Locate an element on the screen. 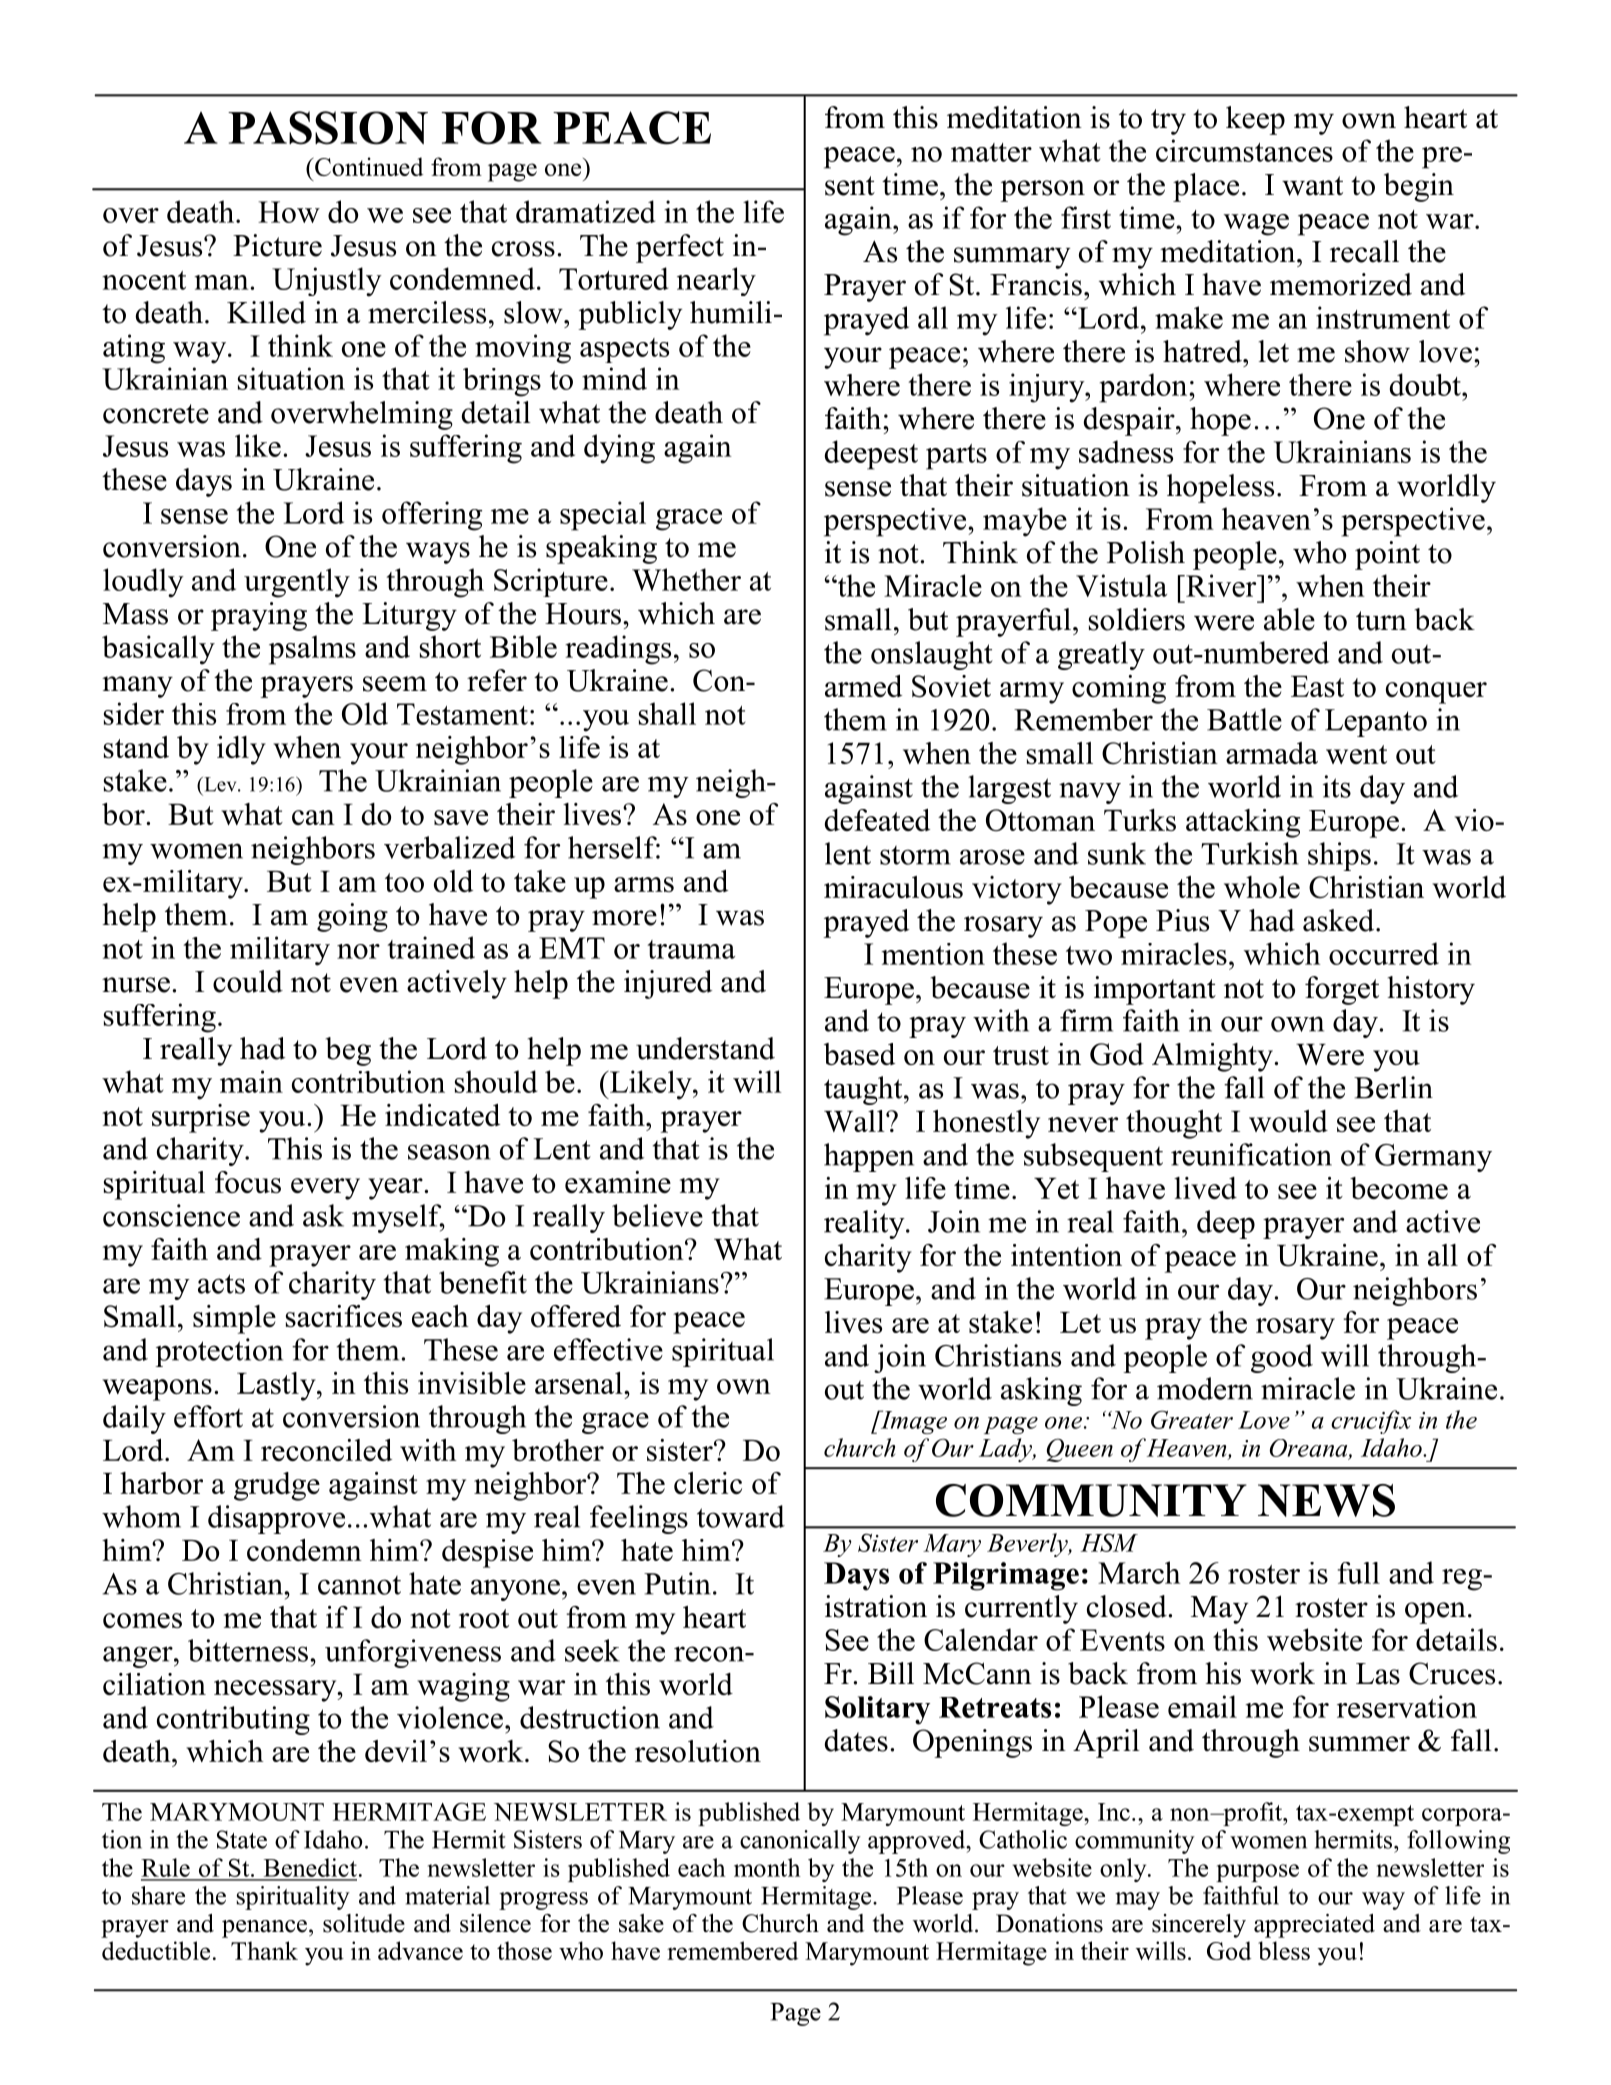 The height and width of the screenshot is (2085, 1611). based is located at coordinates (859, 1054).
